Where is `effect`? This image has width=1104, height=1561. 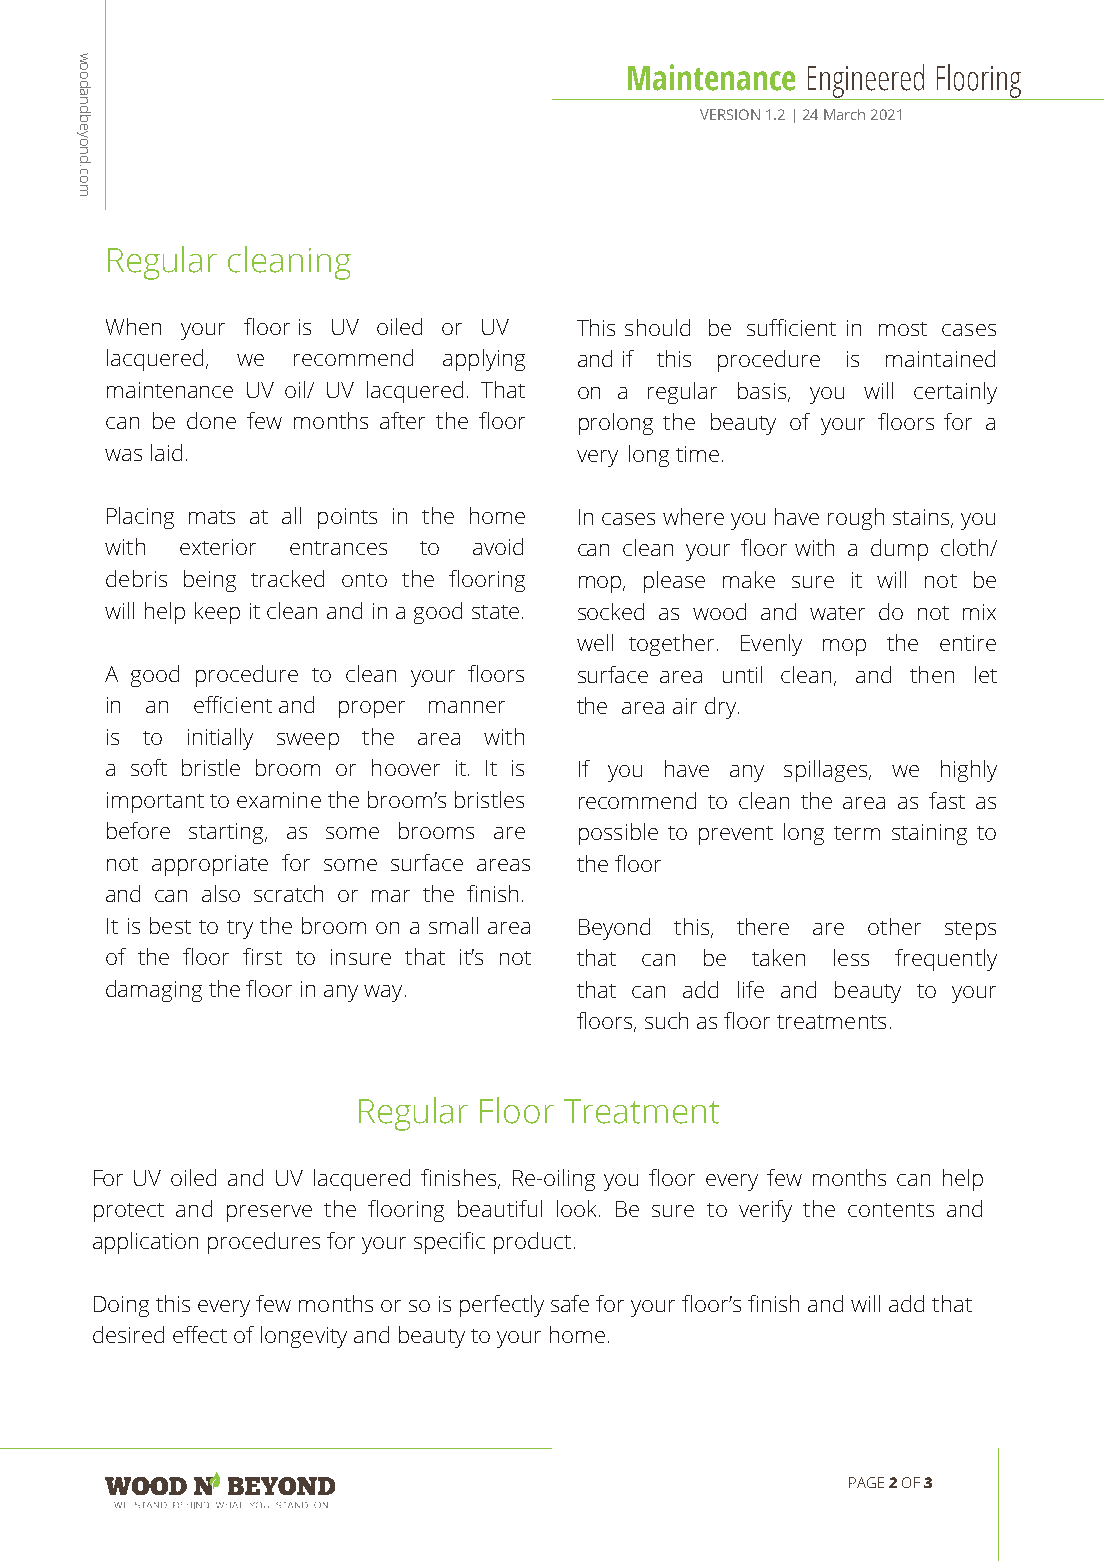 effect is located at coordinates (200, 1334).
